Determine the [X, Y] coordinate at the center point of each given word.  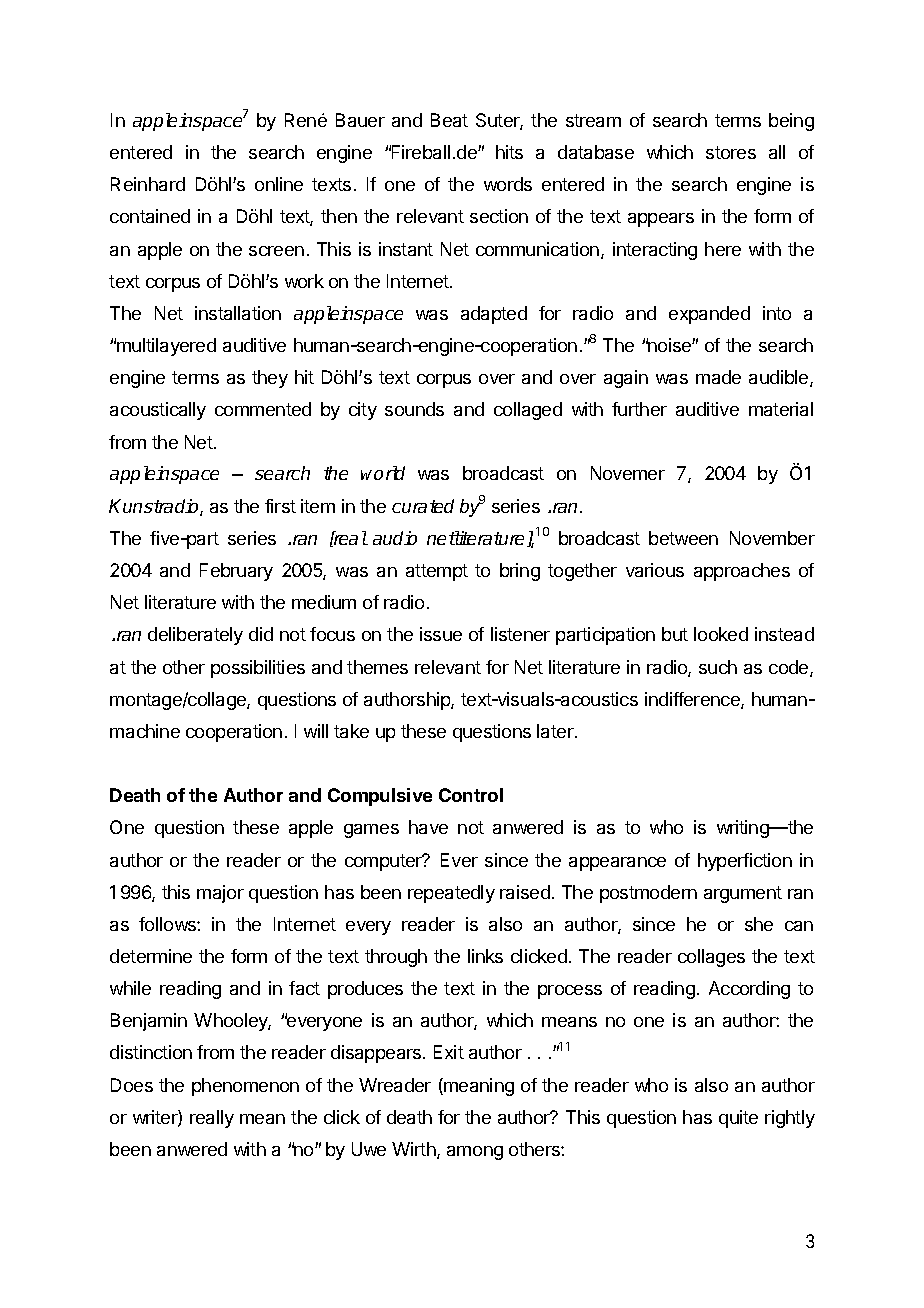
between [683, 538]
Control [471, 795]
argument [743, 894]
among [475, 1153]
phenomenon [245, 1087]
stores [731, 152]
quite [738, 1119]
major [220, 894]
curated [423, 506]
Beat [449, 120]
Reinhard [148, 184]
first [280, 506]
